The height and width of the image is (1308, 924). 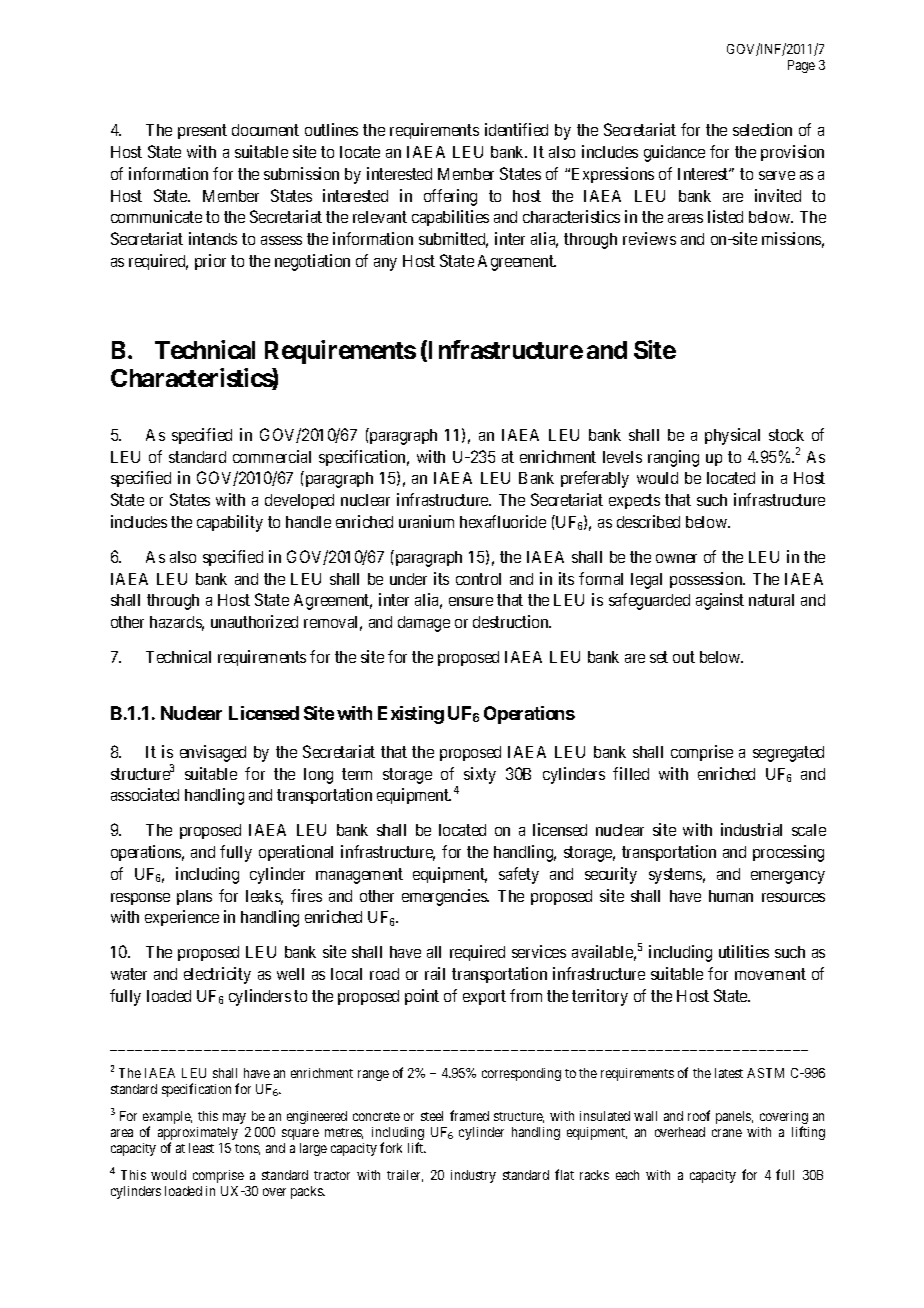 What do you see at coordinates (201, 1148) in the image?
I see `least` at bounding box center [201, 1148].
